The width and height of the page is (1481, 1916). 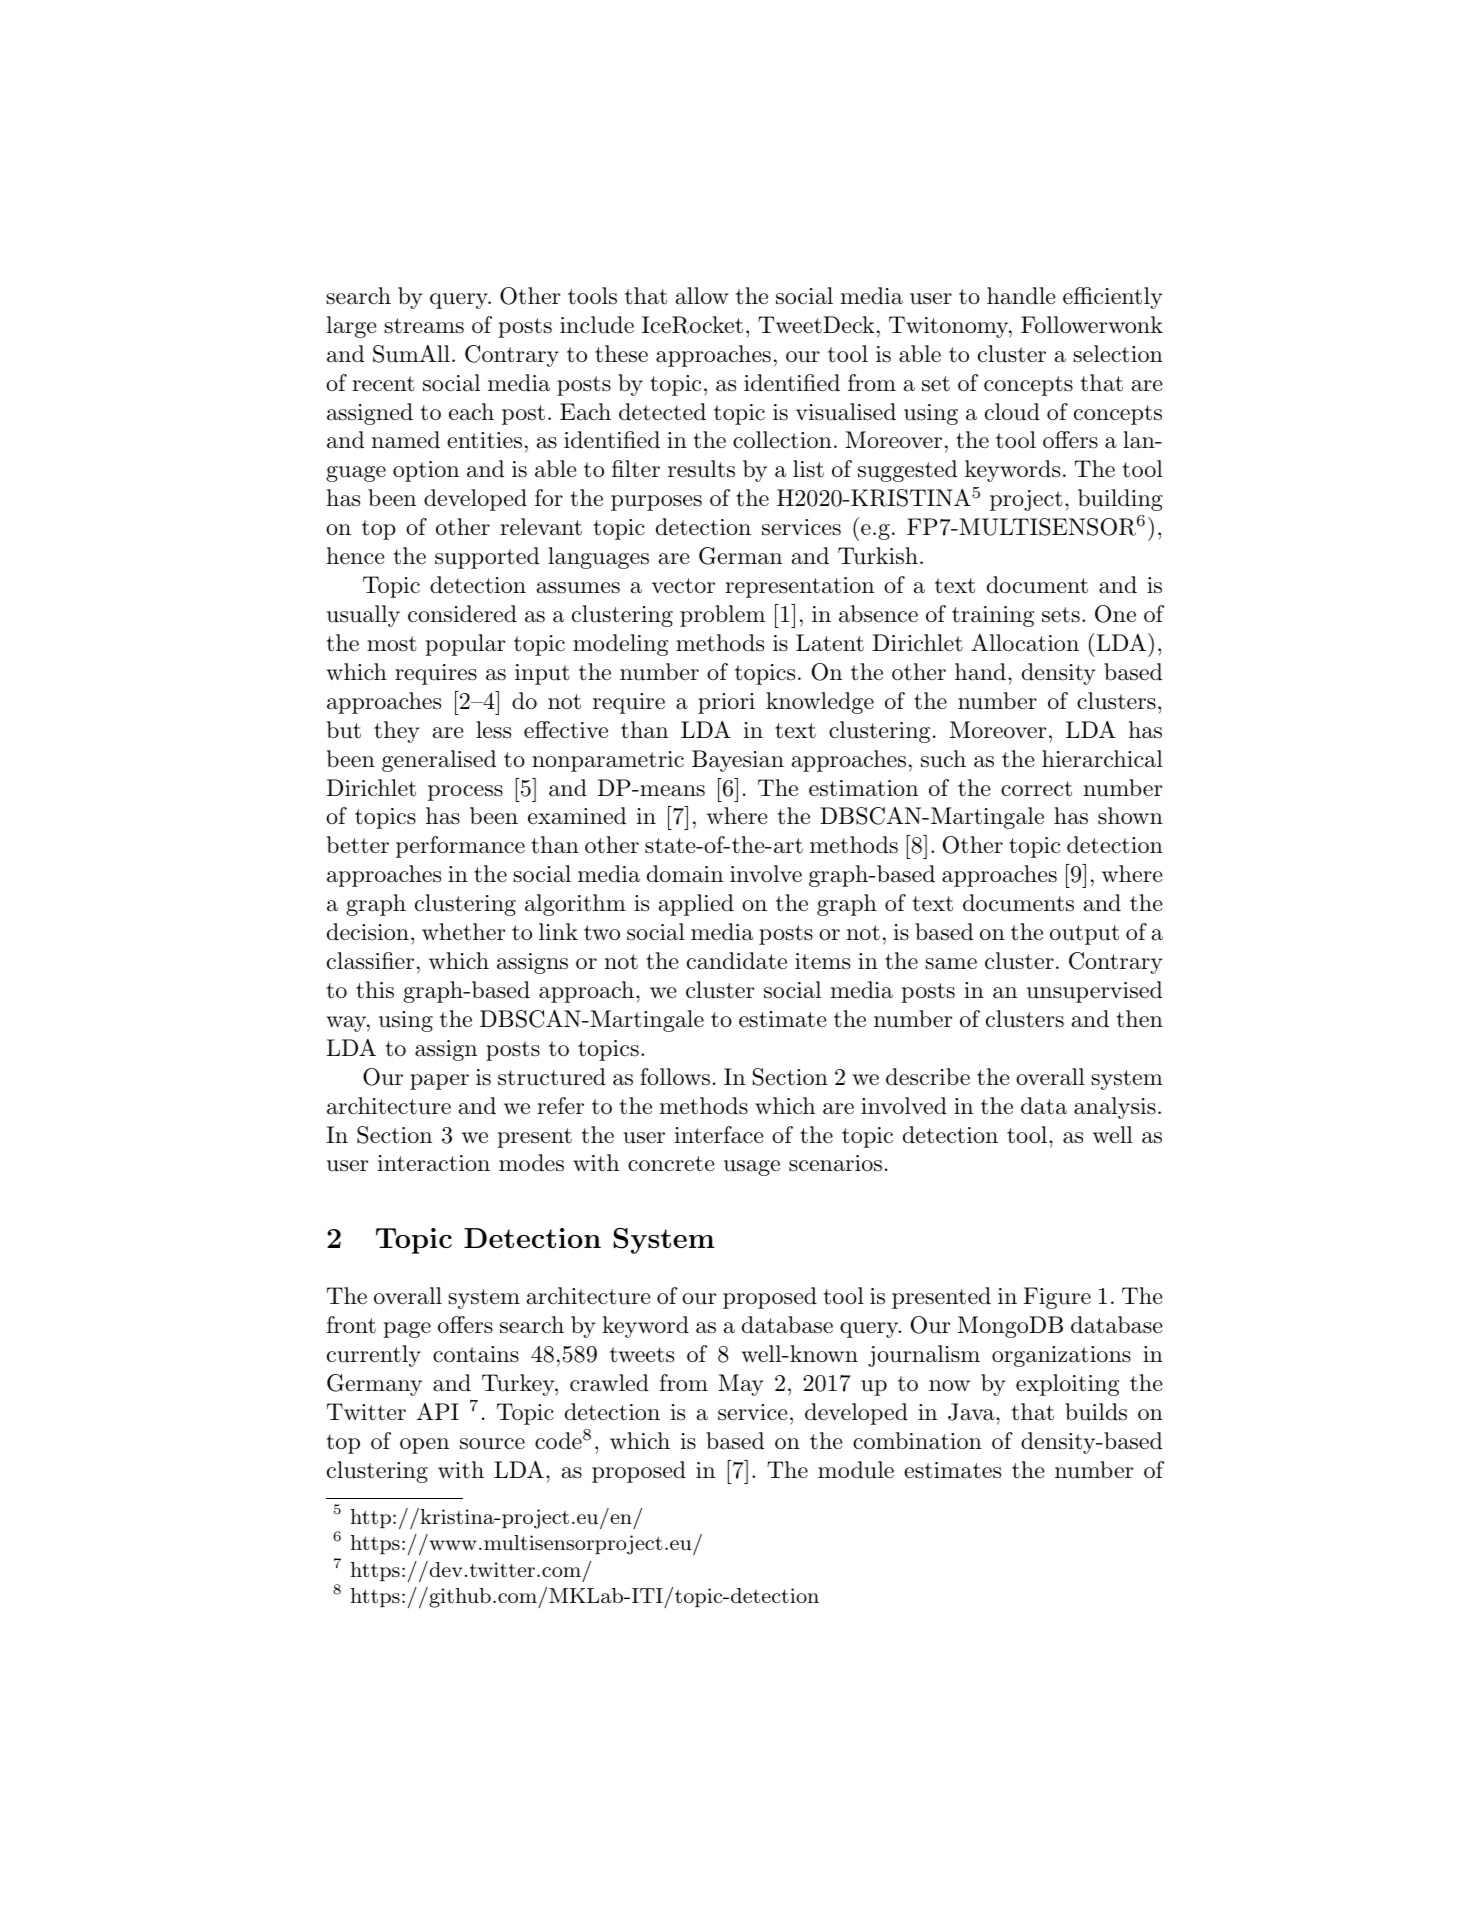 What do you see at coordinates (424, 1446) in the page?
I see `open` at bounding box center [424, 1446].
